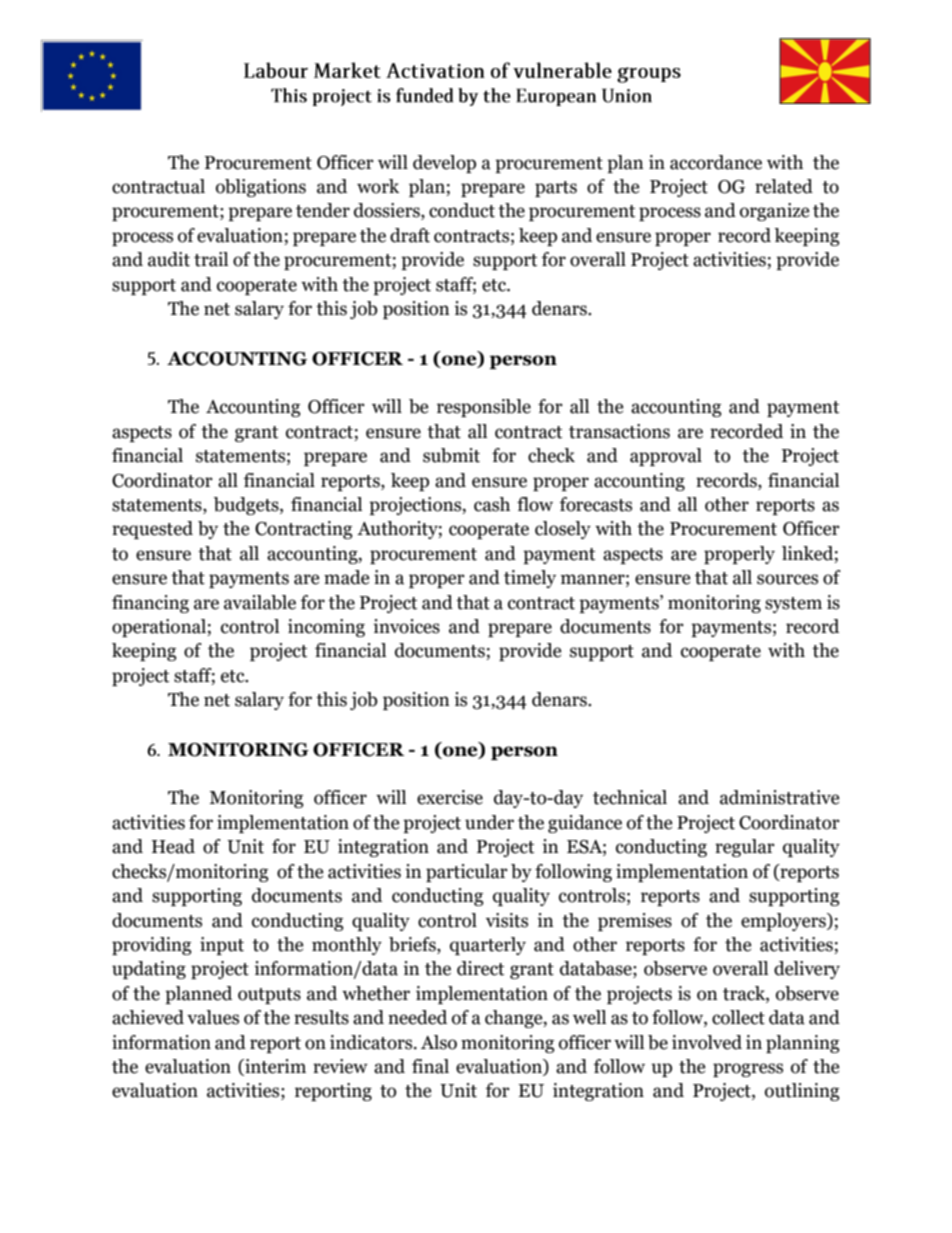  Describe the element at coordinates (444, 164) in the page. I see `develop` at that location.
